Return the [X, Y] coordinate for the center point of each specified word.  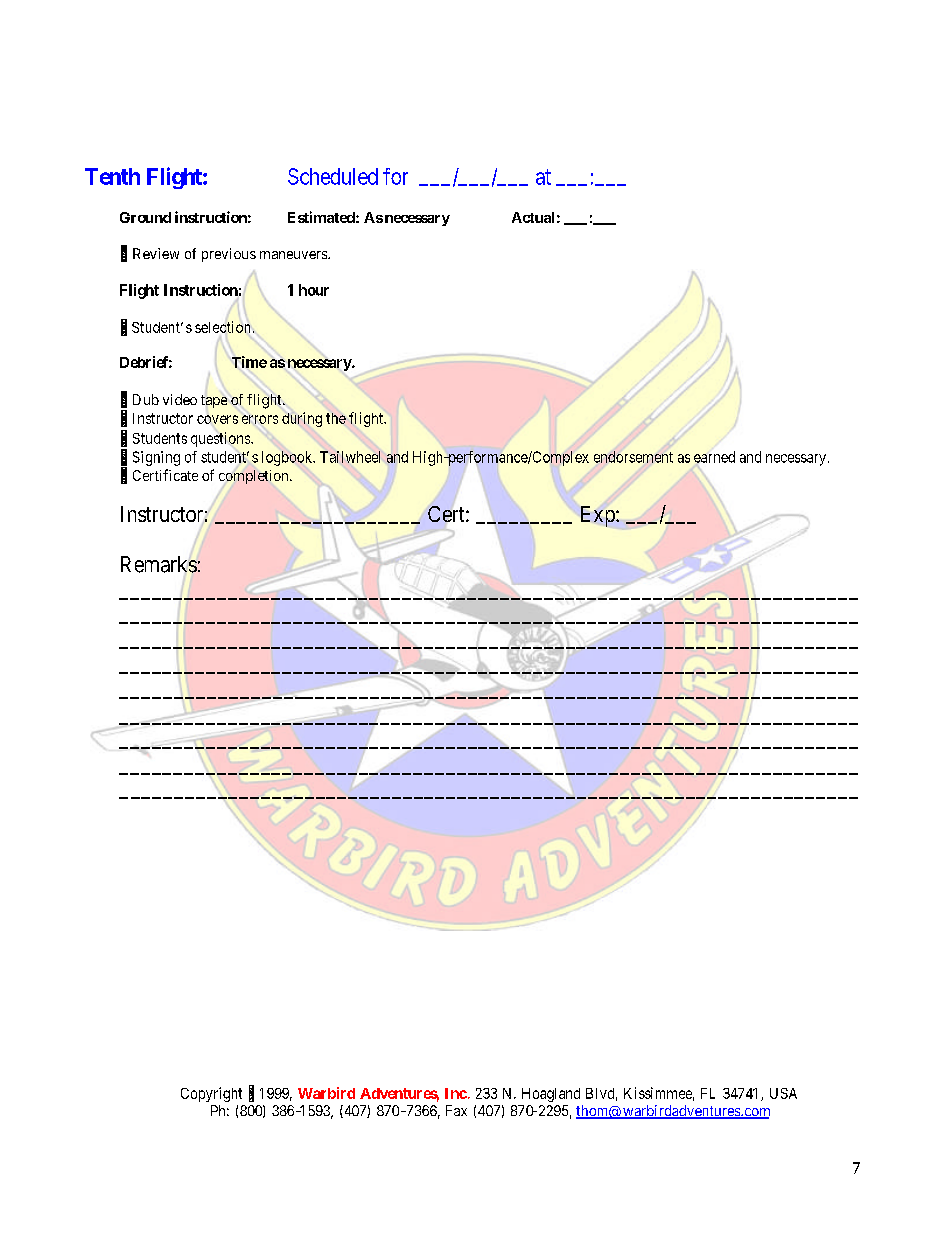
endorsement [633, 457]
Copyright [211, 1094]
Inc [456, 1093]
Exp [599, 516]
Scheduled [333, 176]
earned [714, 458]
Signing [156, 458]
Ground [145, 217]
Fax [456, 1110]
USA [783, 1093]
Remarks [159, 564]
